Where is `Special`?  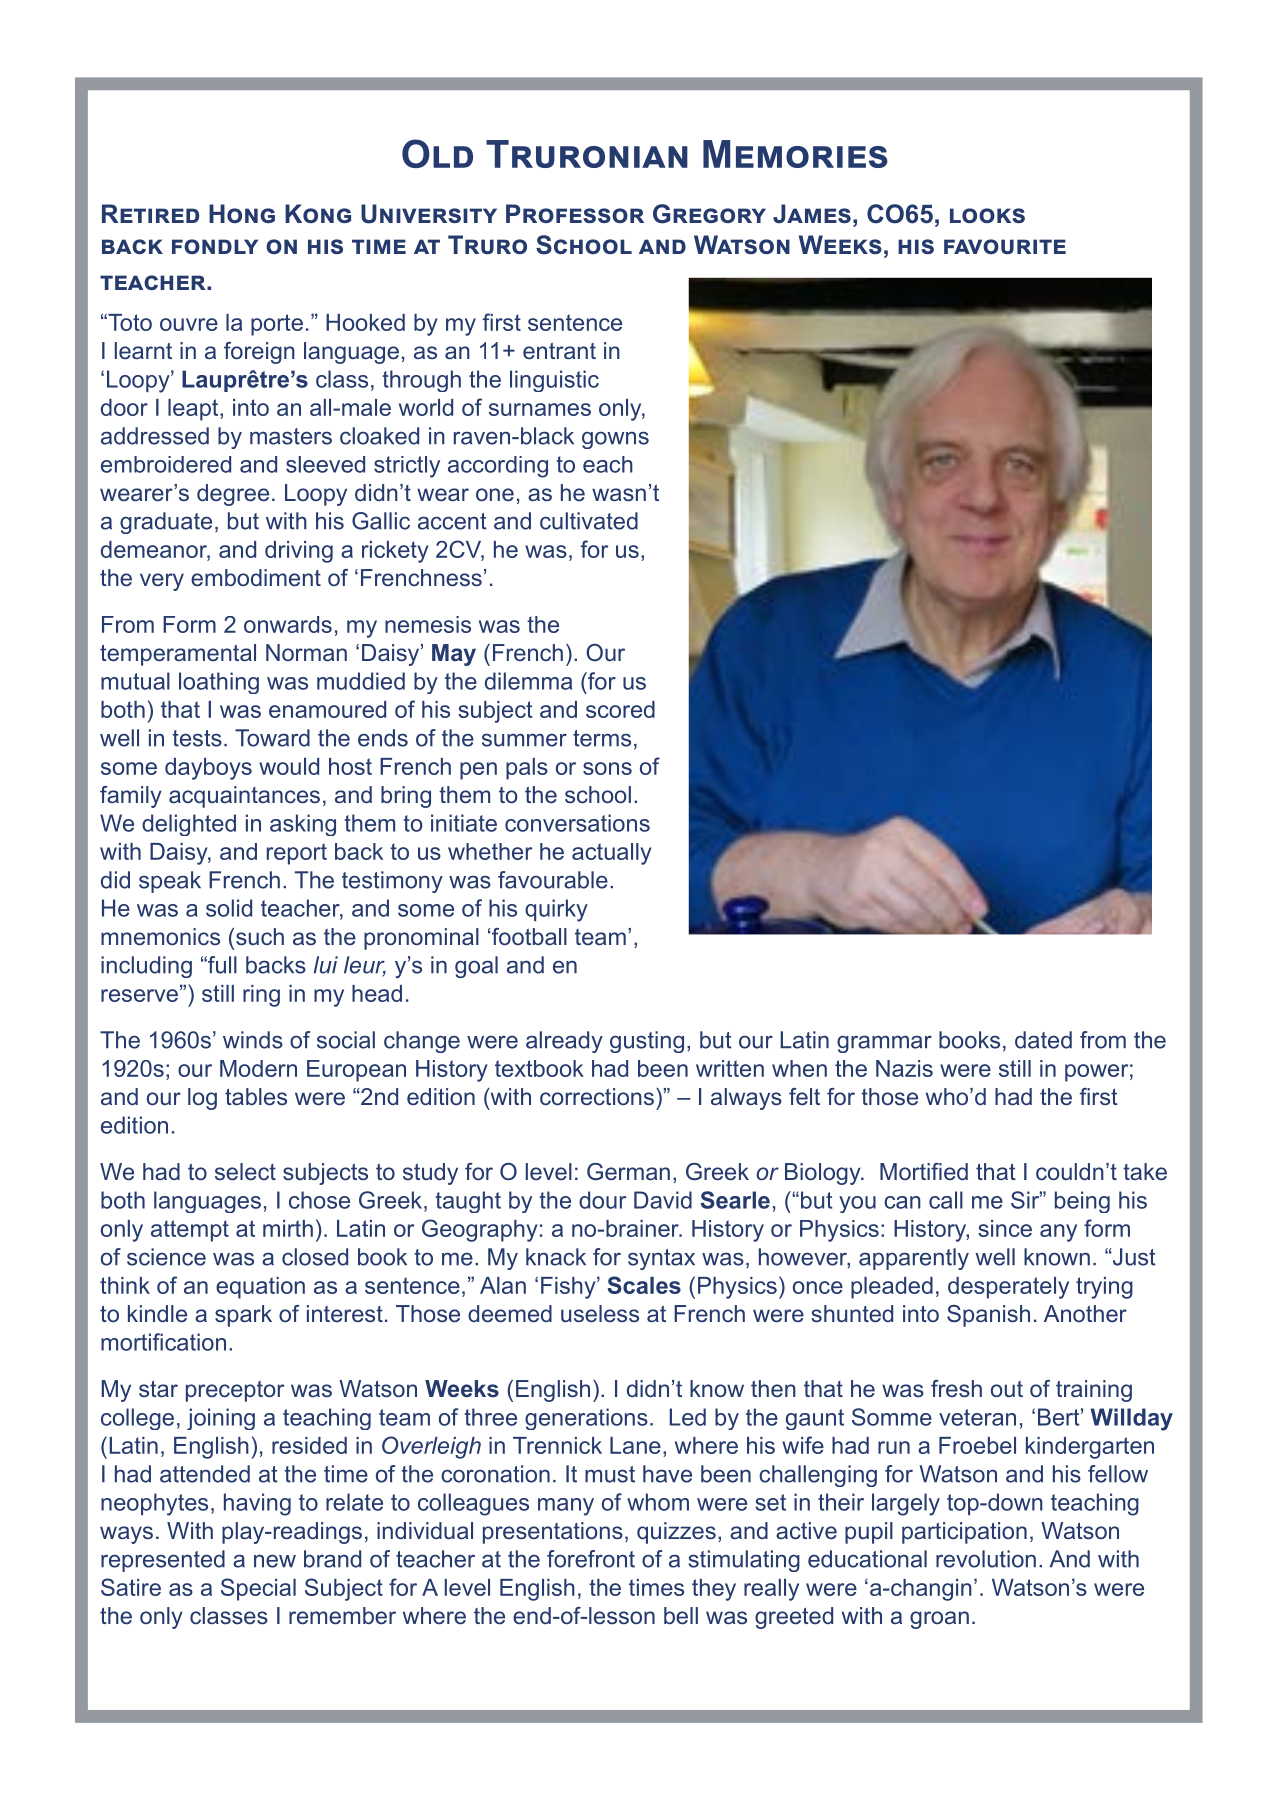
Special is located at coordinates (258, 1589).
